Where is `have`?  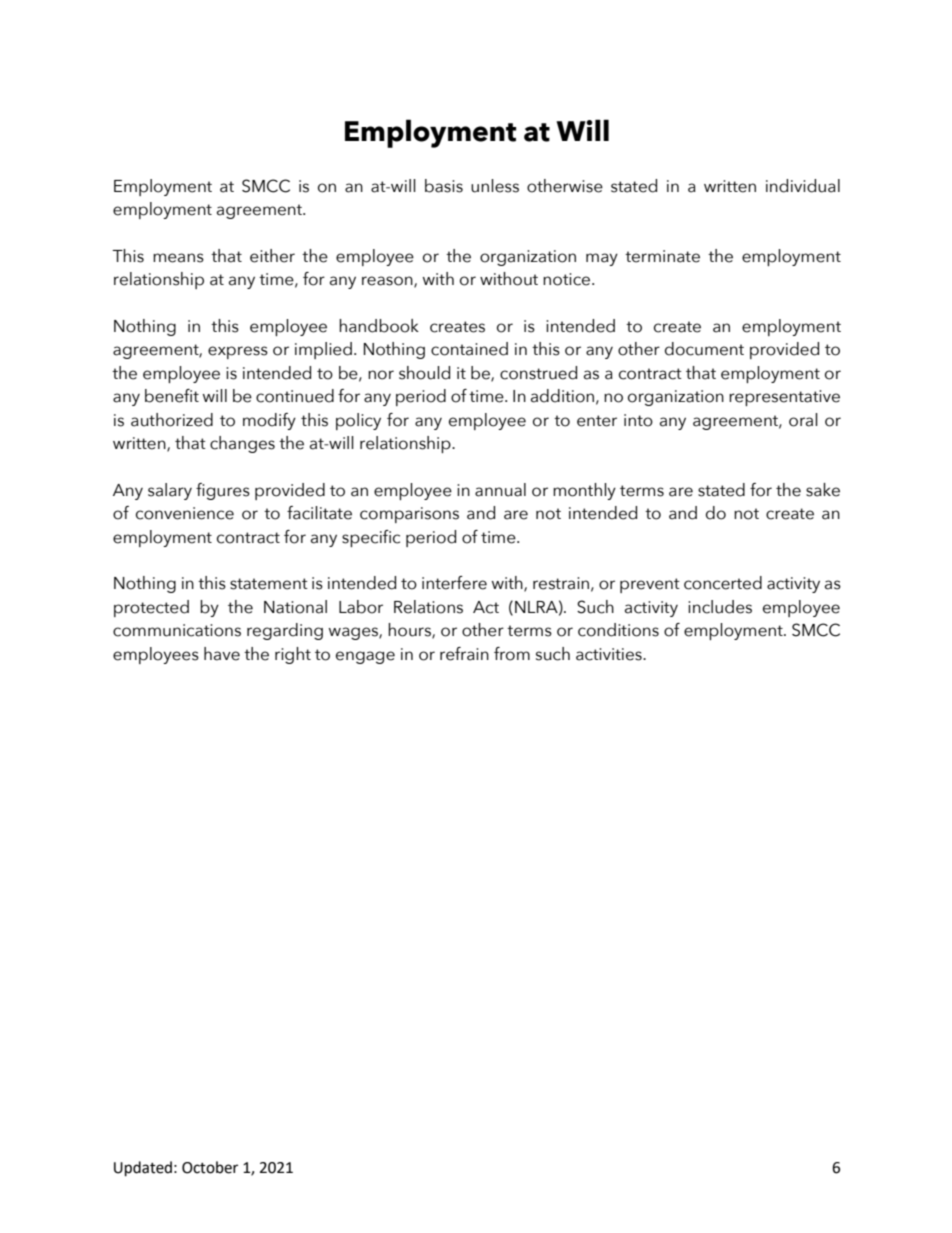
have is located at coordinates (222, 654).
